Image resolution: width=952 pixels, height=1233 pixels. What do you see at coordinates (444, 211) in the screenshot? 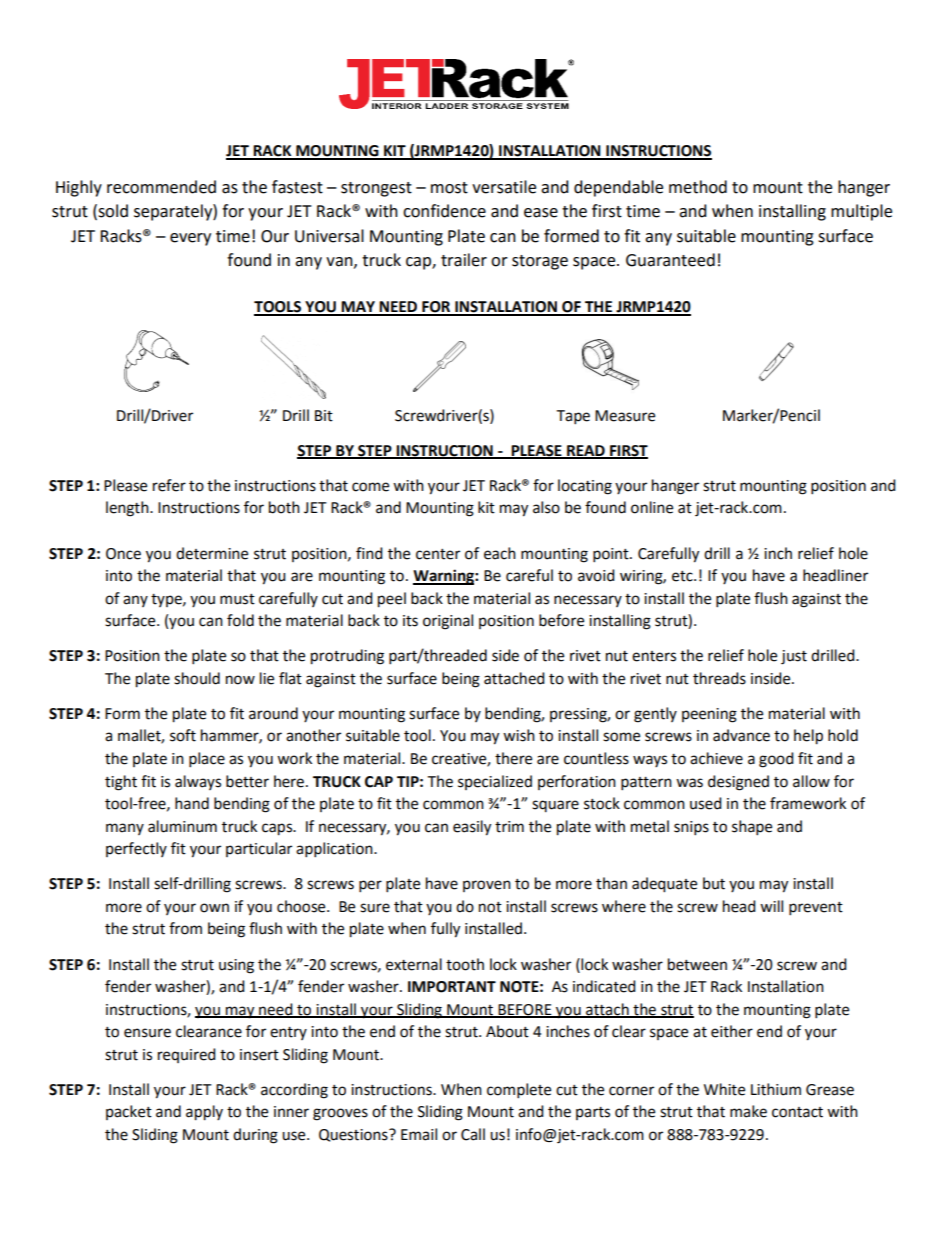
I see `confidence` at bounding box center [444, 211].
